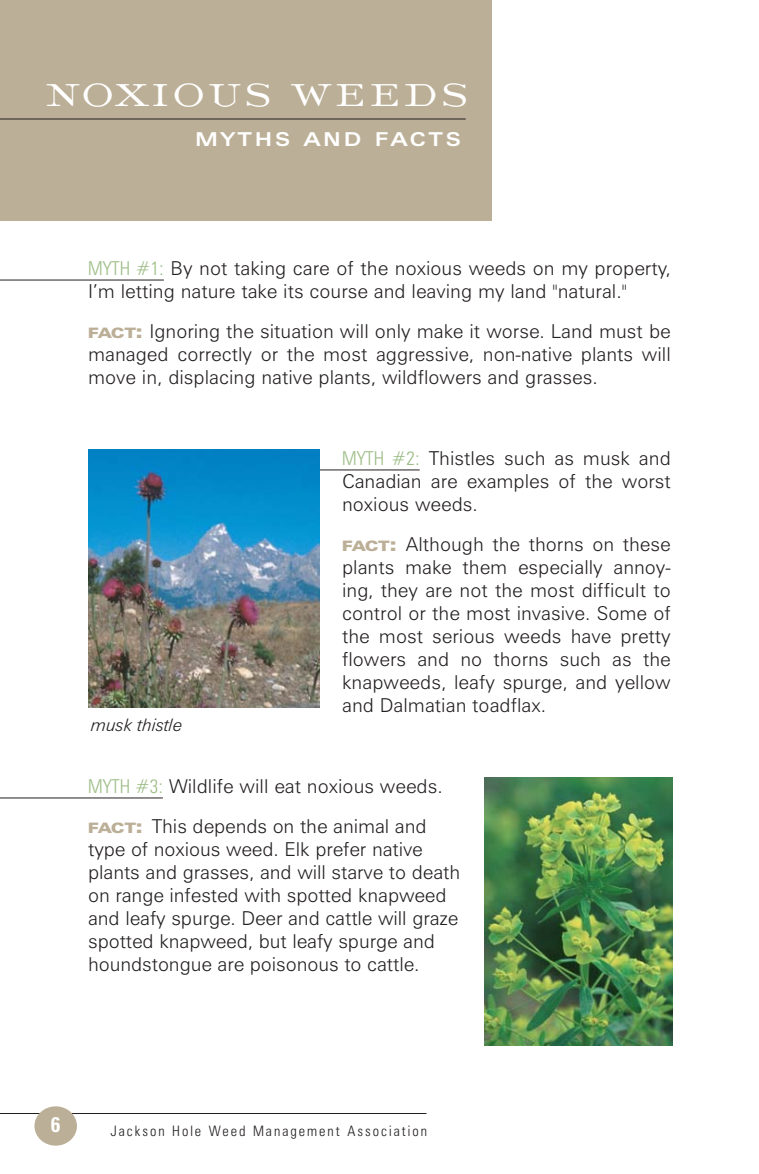  Describe the element at coordinates (140, 899) in the screenshot. I see `range` at that location.
